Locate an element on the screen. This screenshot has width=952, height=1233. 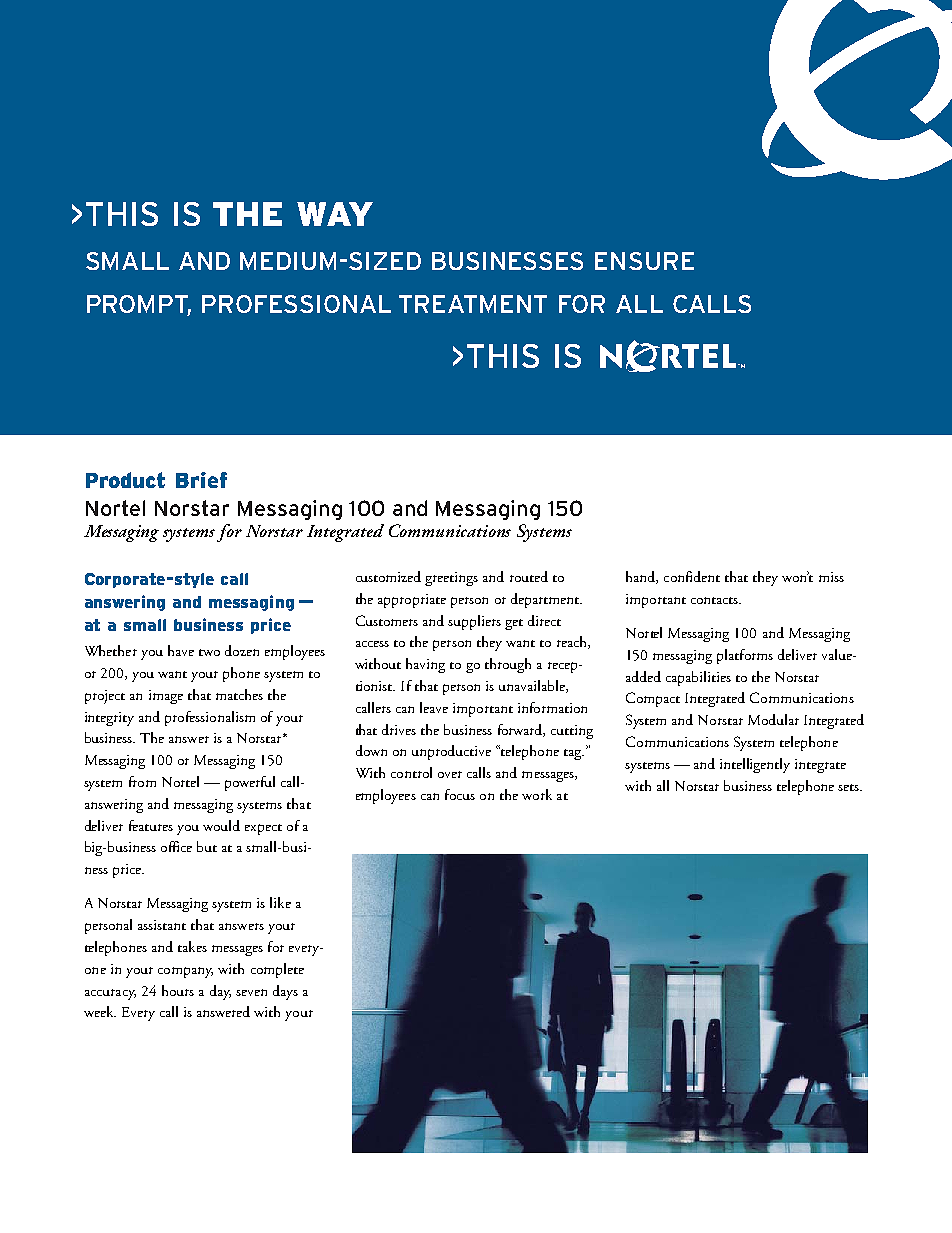
PROMPT is located at coordinates (139, 305).
